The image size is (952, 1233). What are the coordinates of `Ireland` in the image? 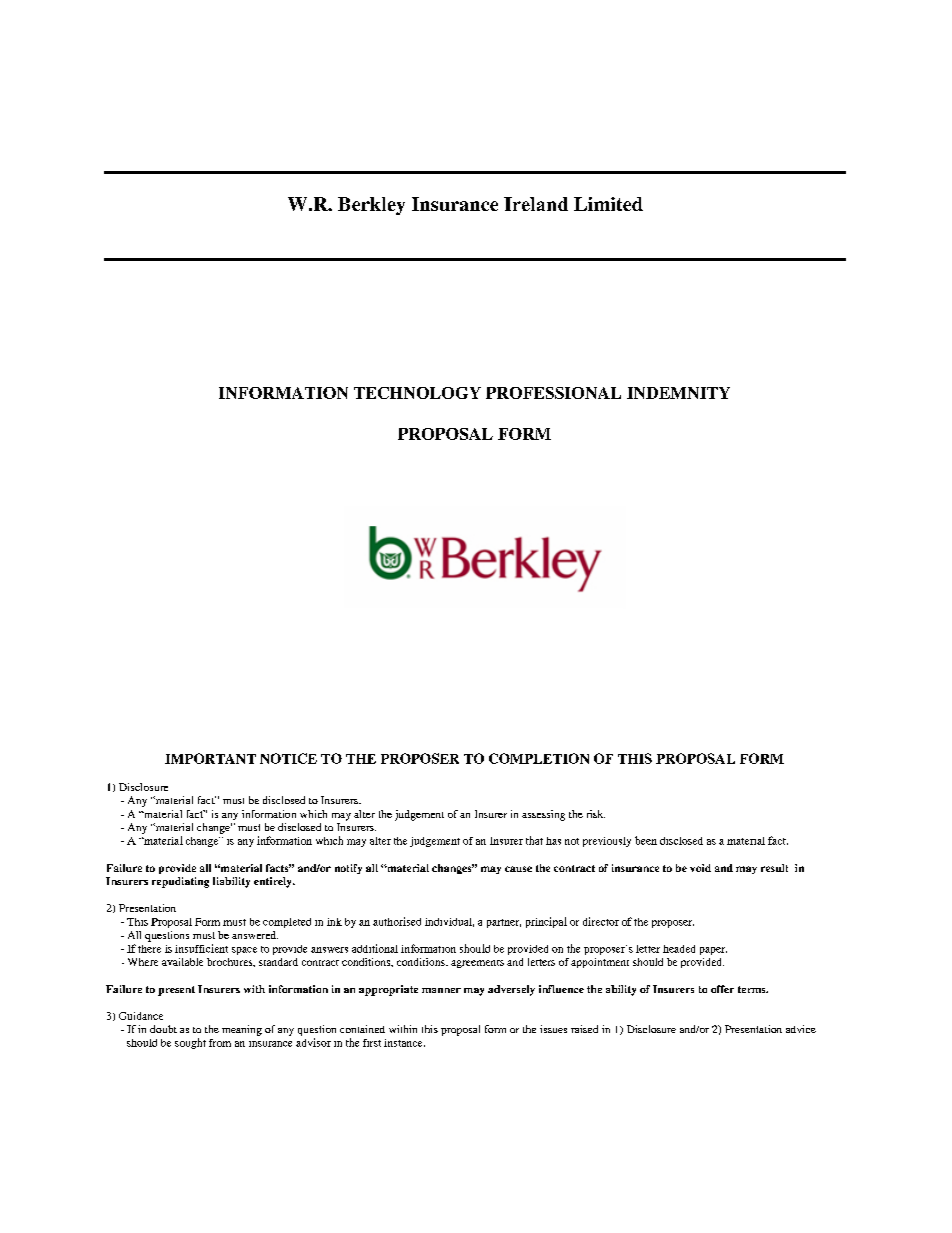 It's located at (536, 204).
